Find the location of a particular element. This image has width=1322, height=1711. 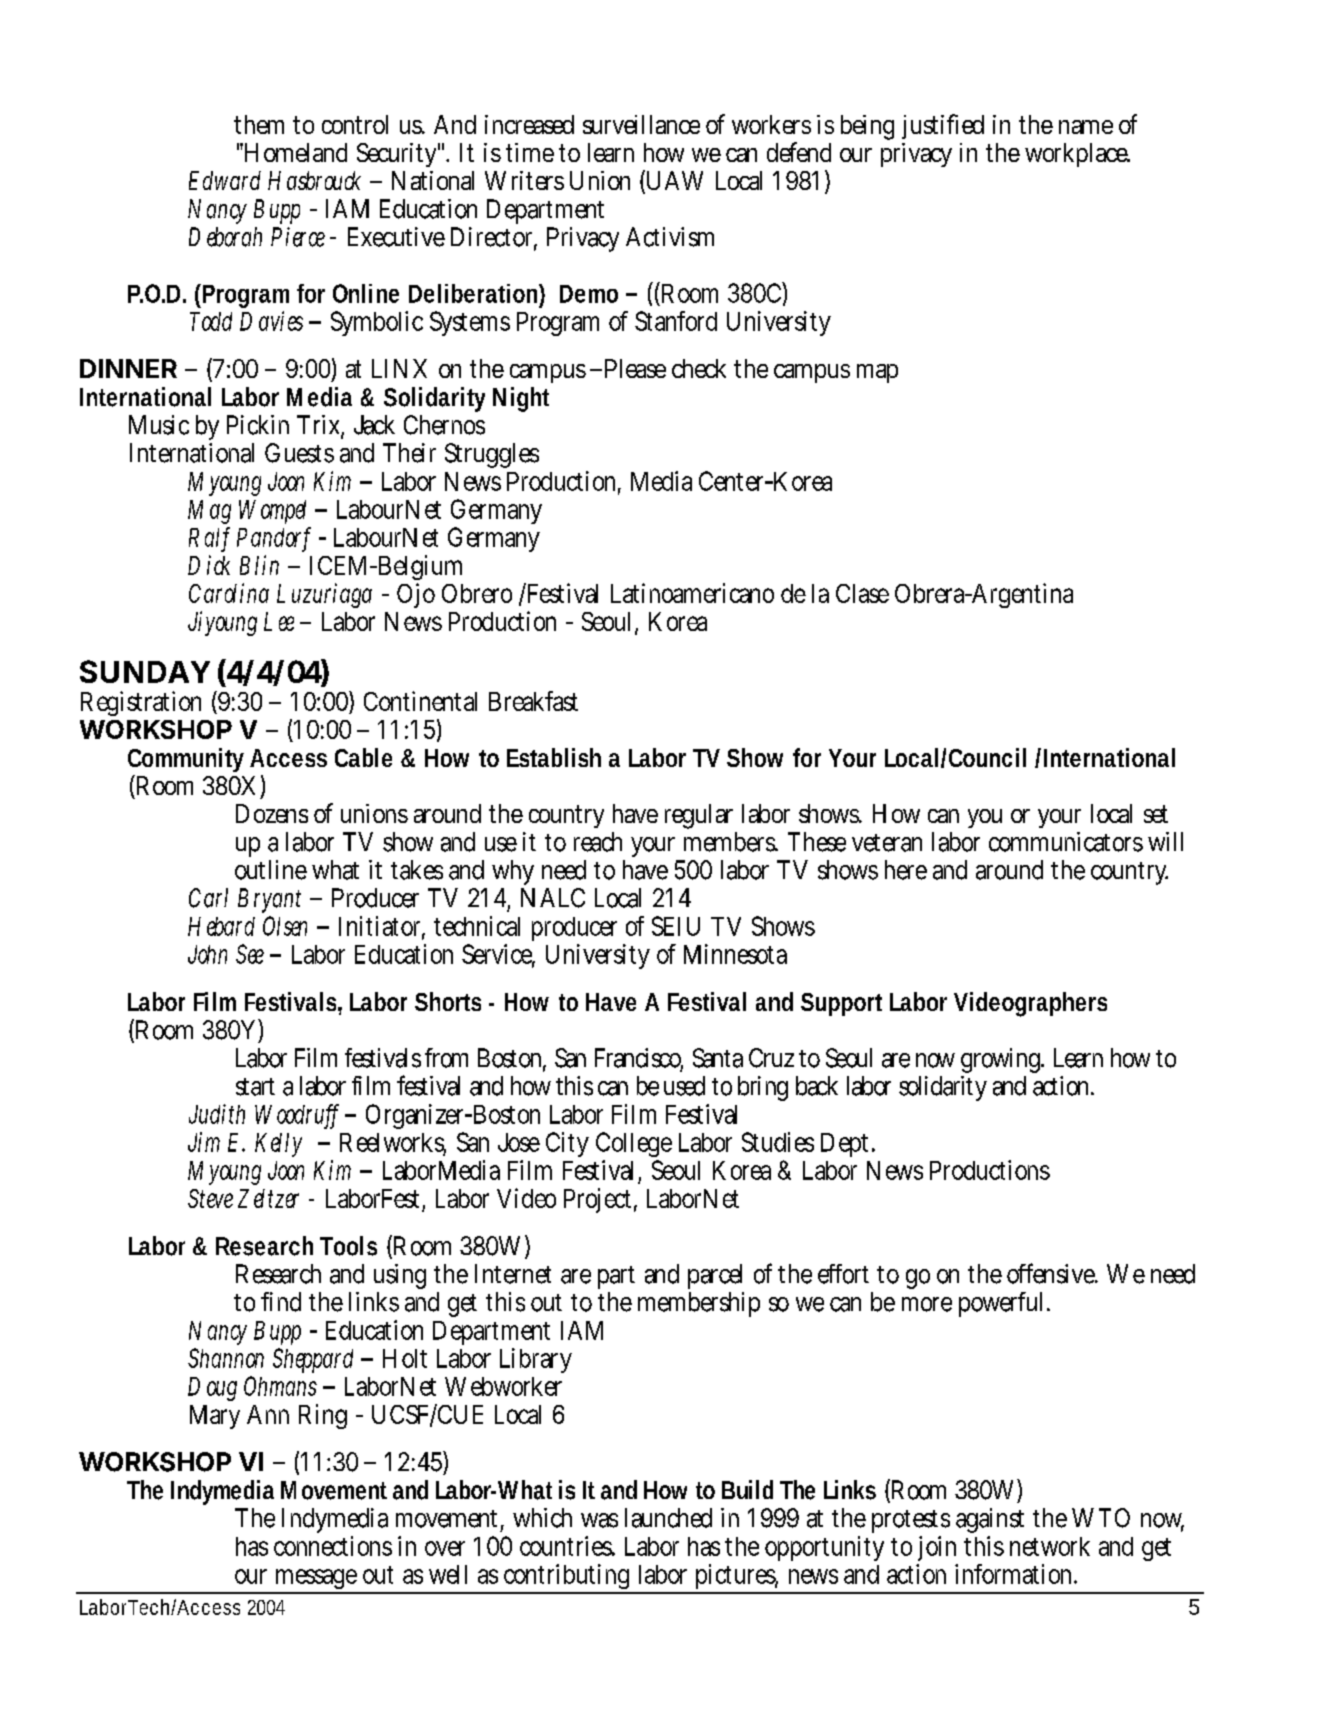

outline is located at coordinates (271, 870).
